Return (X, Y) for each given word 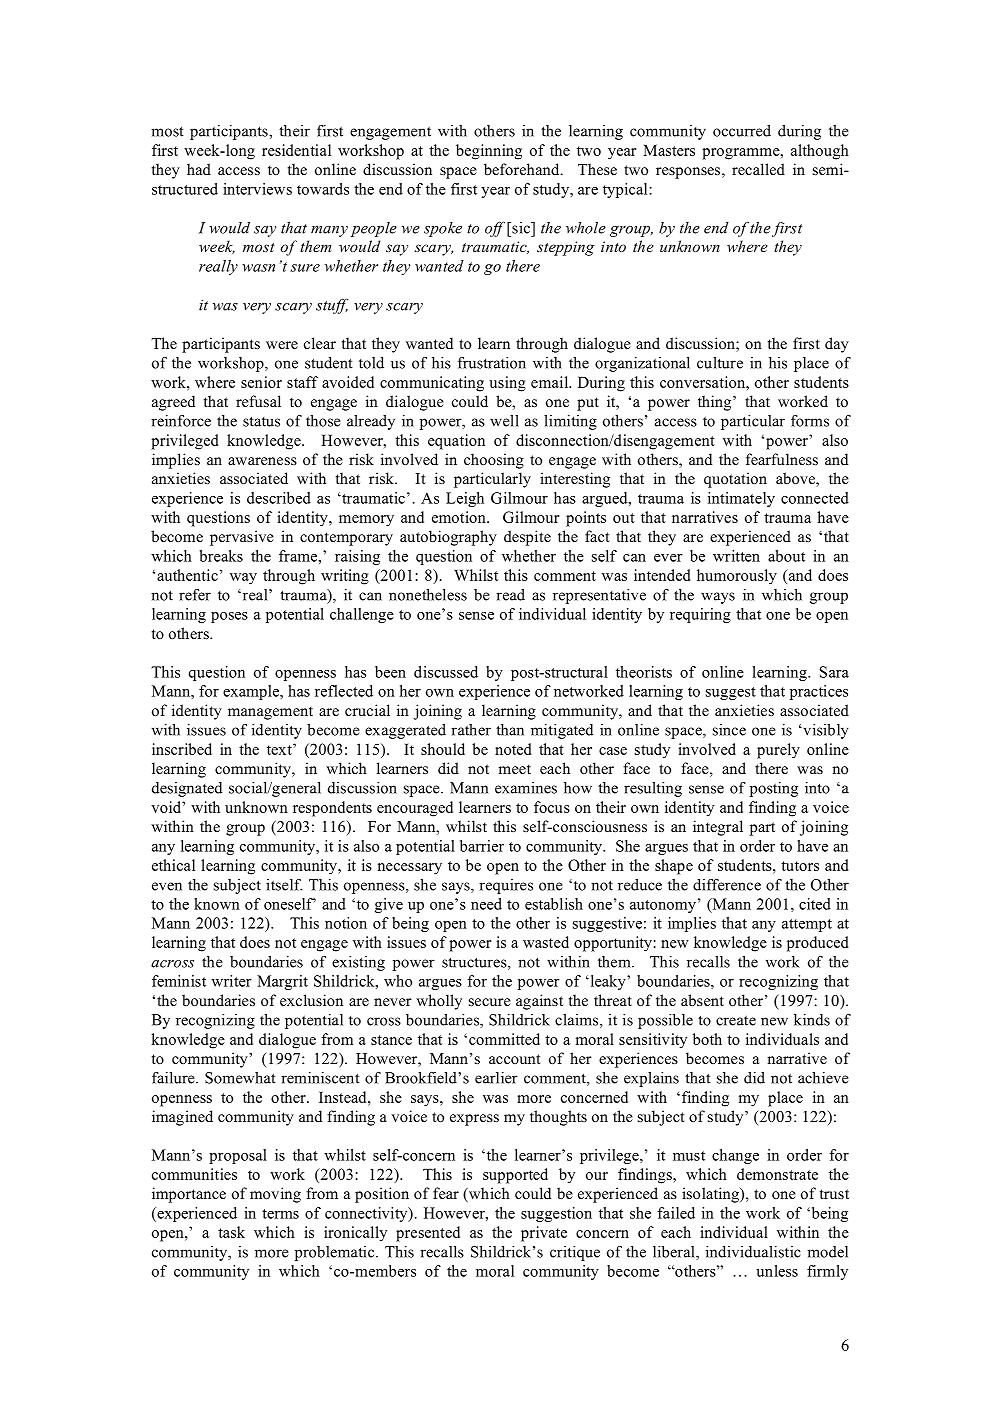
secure (490, 1002)
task (231, 1232)
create (736, 1020)
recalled (758, 169)
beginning (489, 152)
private (544, 1234)
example (252, 692)
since (729, 730)
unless (777, 1271)
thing (716, 403)
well (504, 421)
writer (231, 981)
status (261, 421)
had (199, 169)
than (510, 730)
